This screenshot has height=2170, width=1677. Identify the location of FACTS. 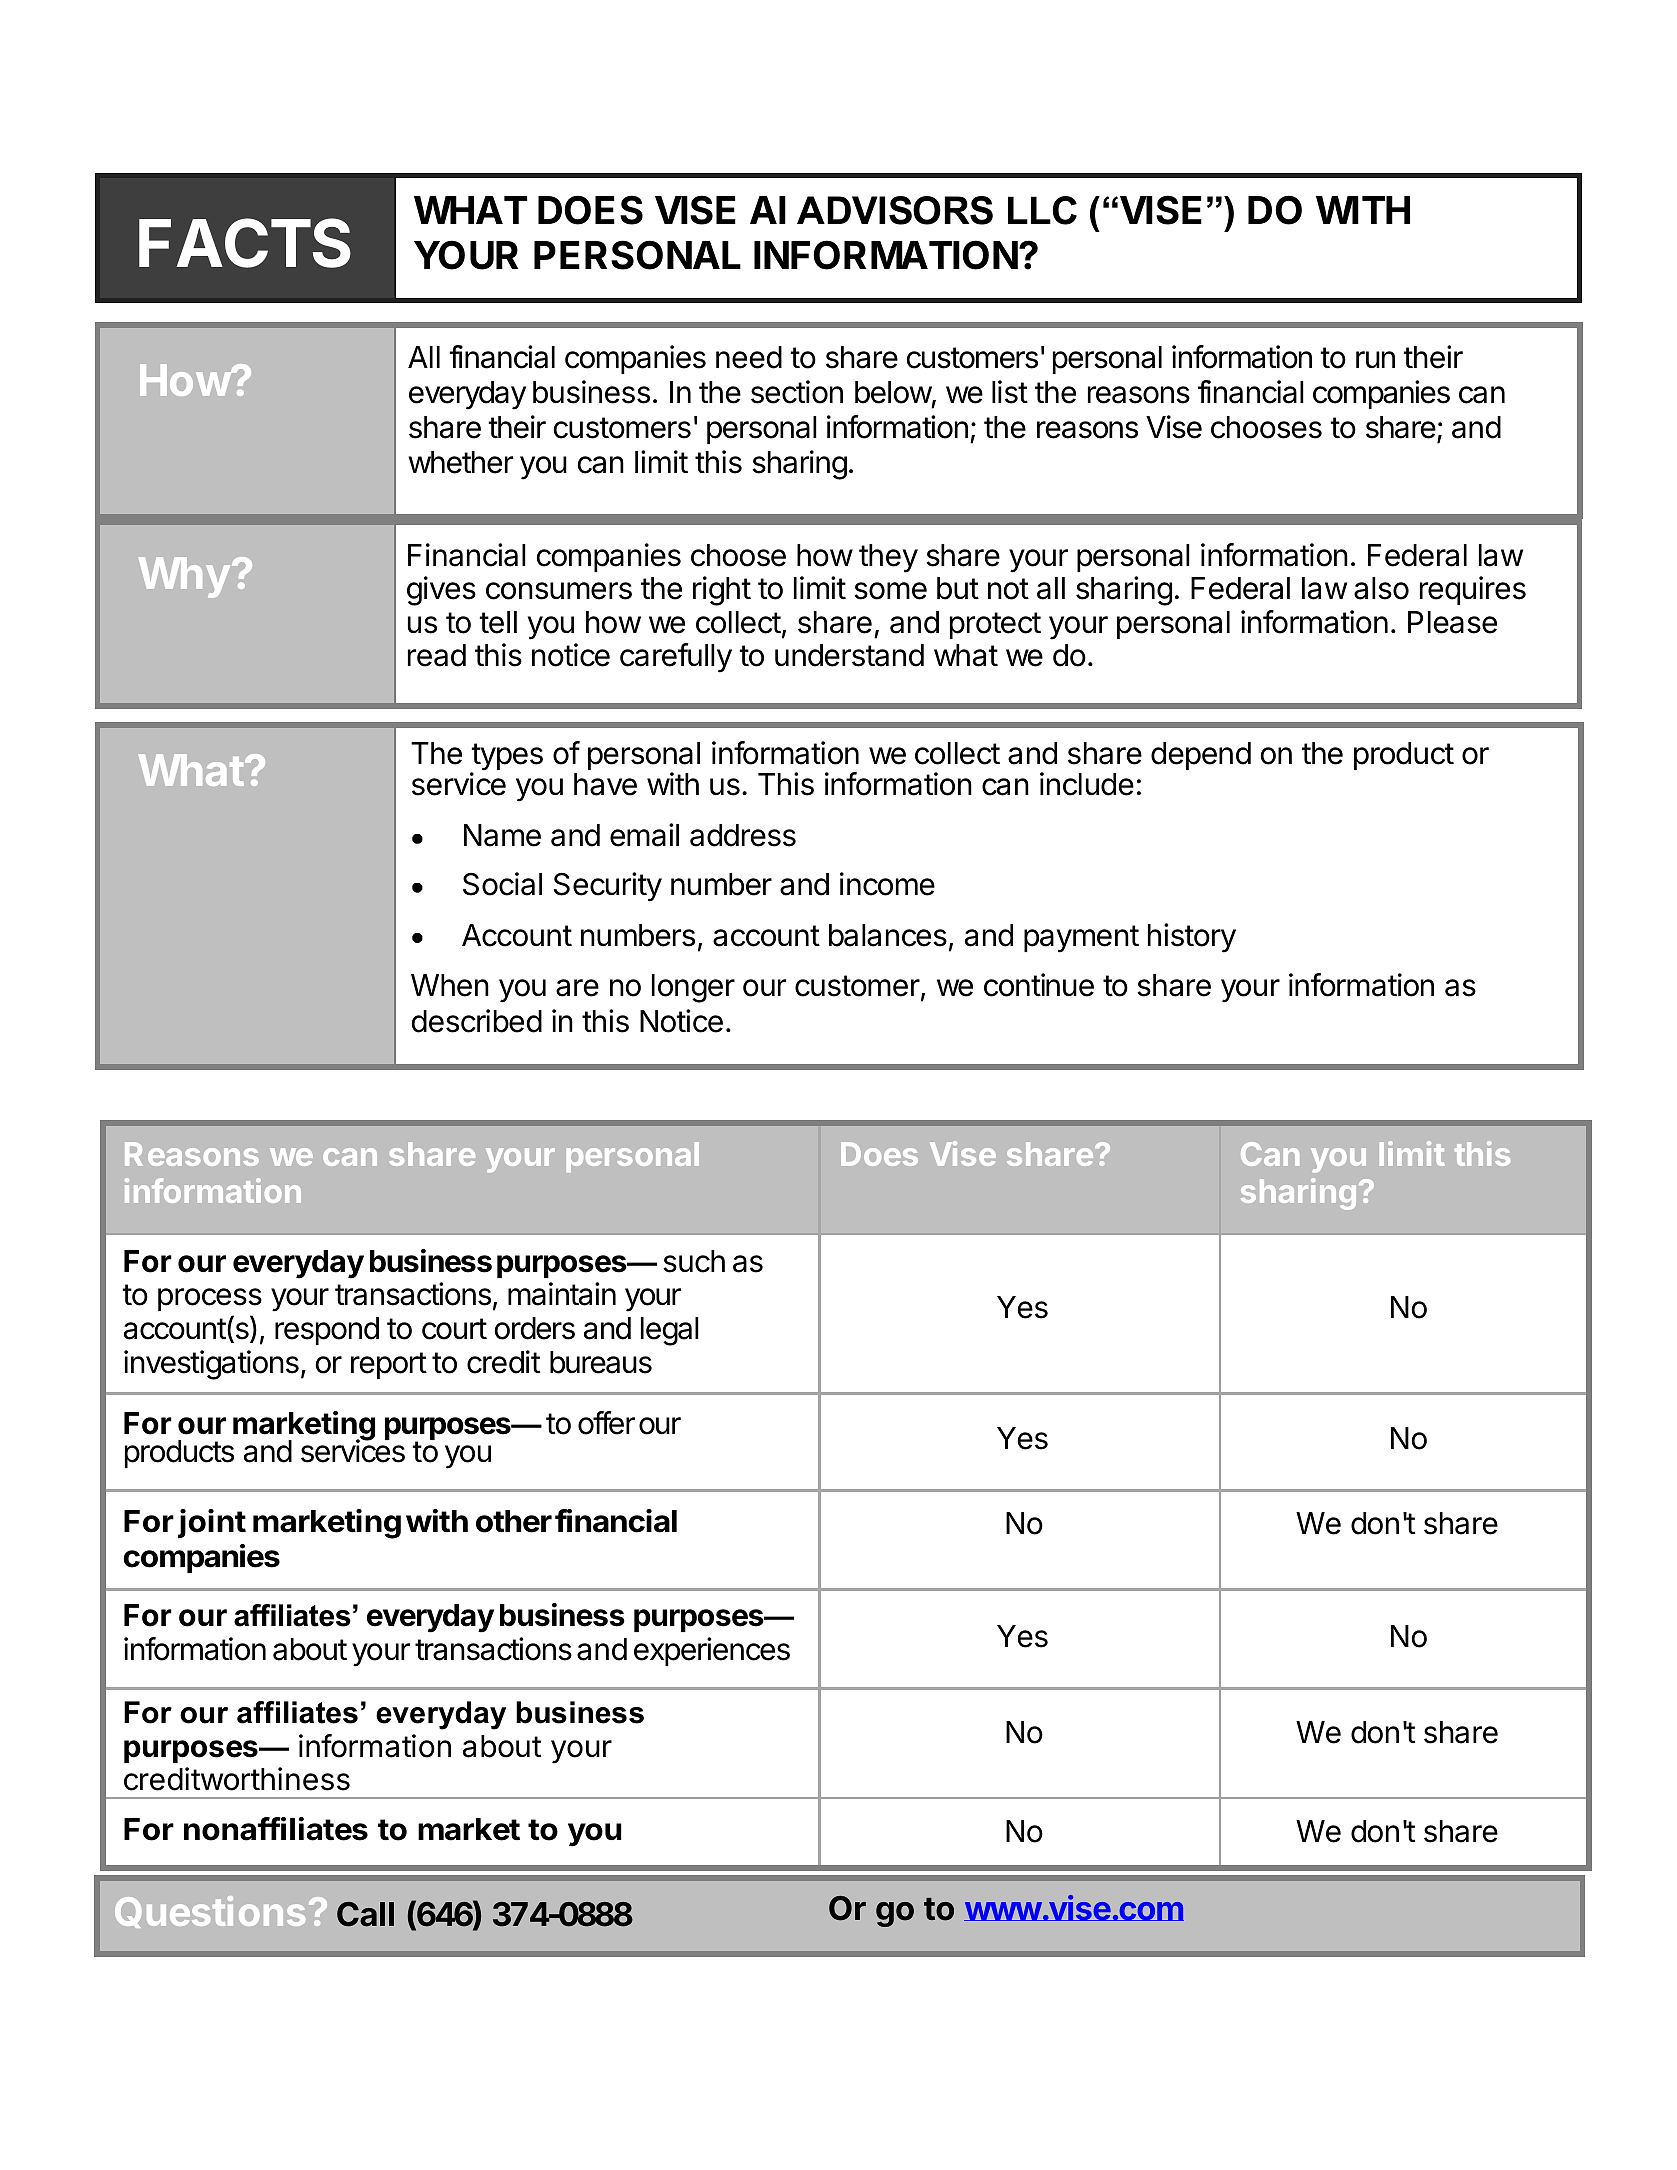
(245, 243).
